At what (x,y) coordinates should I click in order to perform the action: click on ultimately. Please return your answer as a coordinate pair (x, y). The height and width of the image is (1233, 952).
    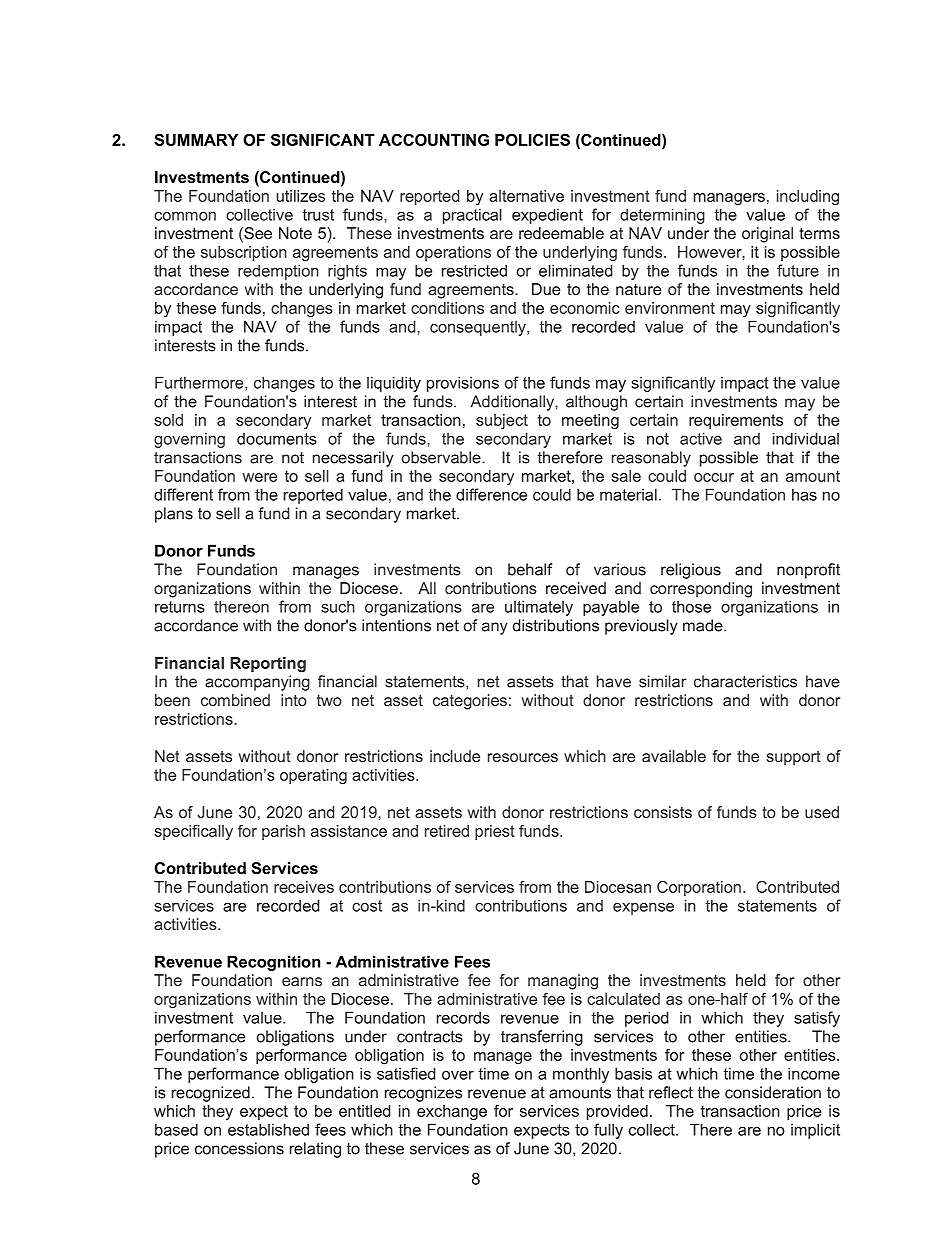
    Looking at the image, I should click on (539, 608).
